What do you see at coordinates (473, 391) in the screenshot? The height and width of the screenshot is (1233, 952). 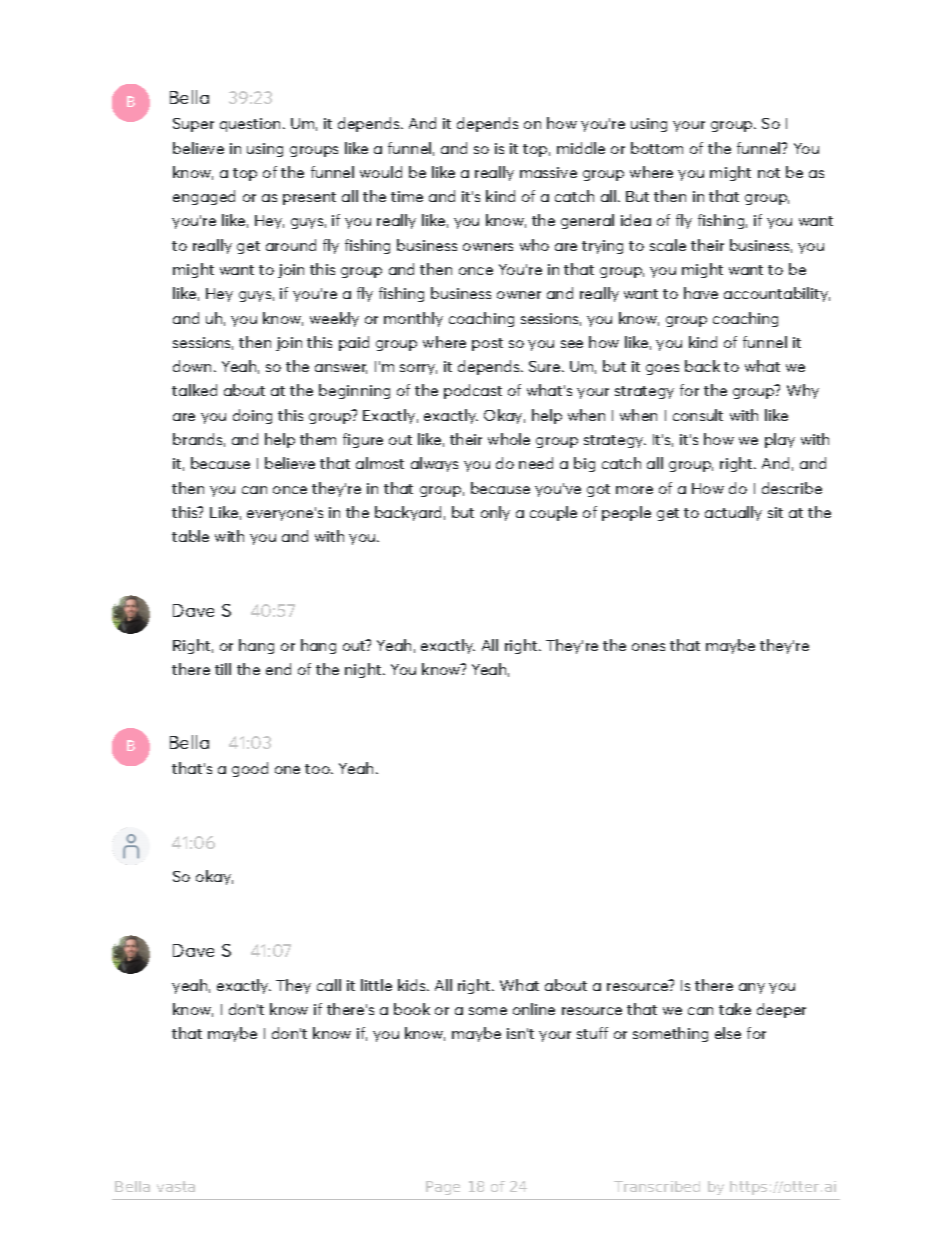 I see `podcast` at bounding box center [473, 391].
